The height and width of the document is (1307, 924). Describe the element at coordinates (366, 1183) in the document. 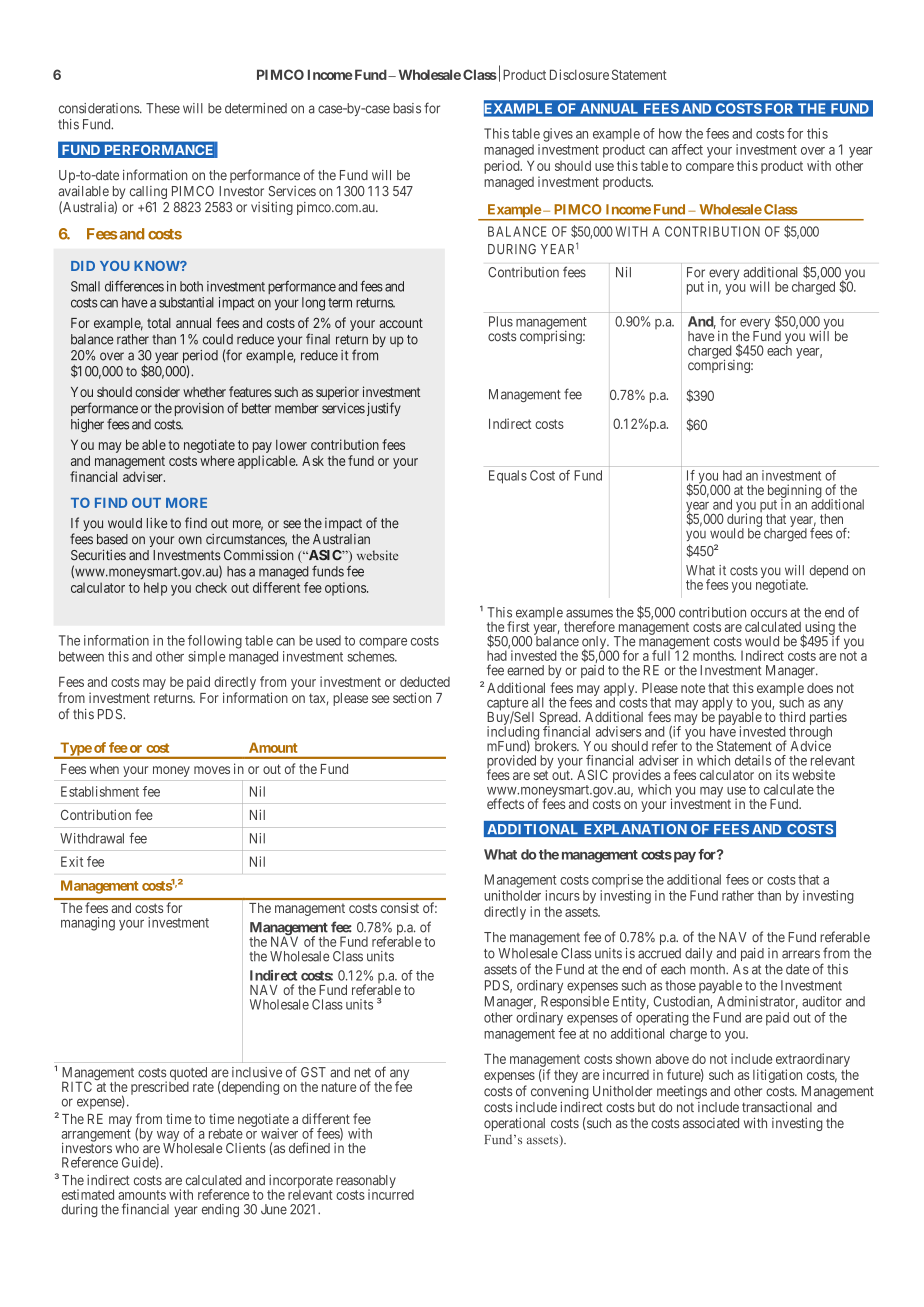

I see `reasonably` at that location.
